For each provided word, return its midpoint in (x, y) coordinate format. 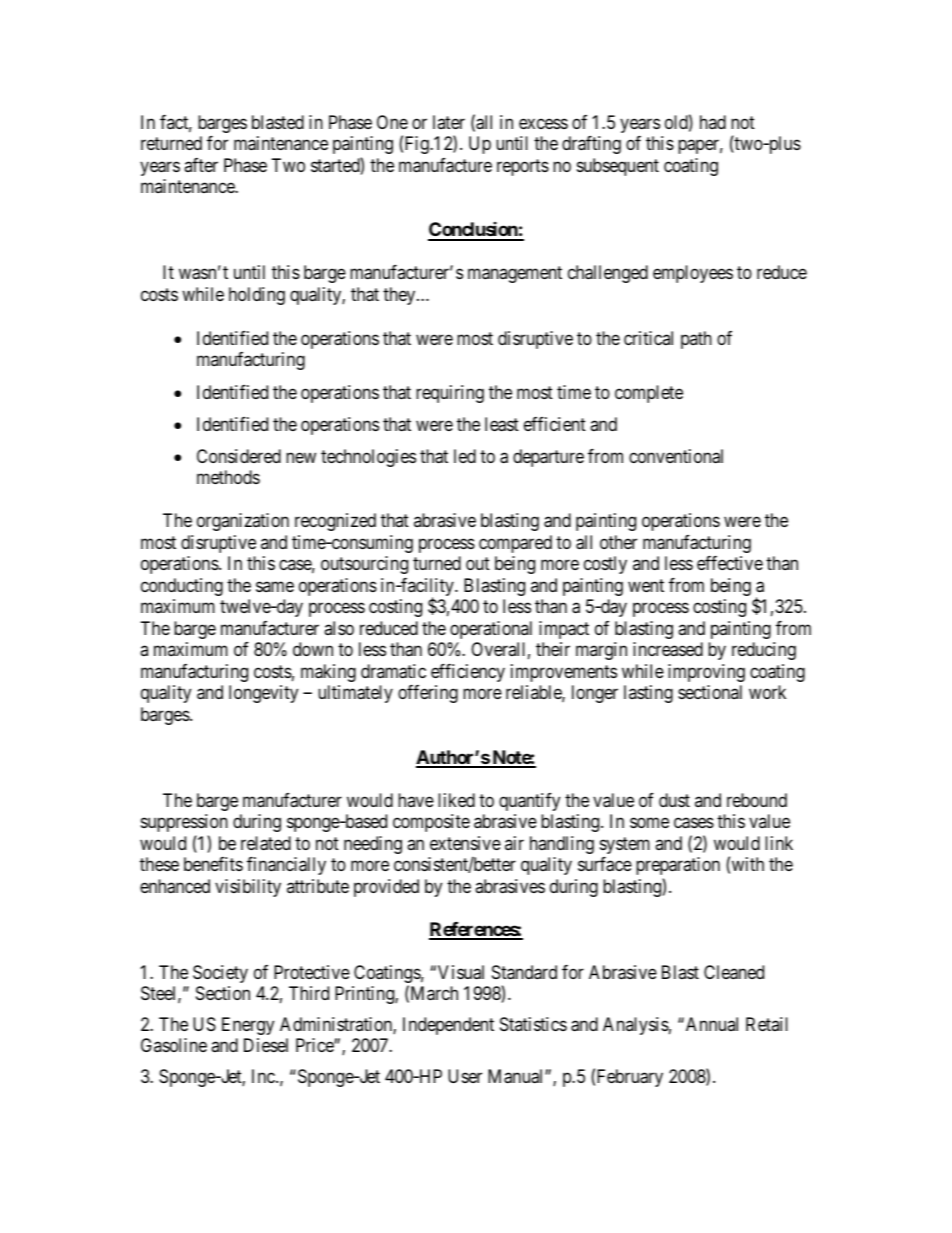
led (465, 456)
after (201, 165)
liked (456, 800)
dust (674, 800)
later (449, 122)
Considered (239, 456)
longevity (263, 694)
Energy (248, 1026)
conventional (676, 456)
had (713, 122)
